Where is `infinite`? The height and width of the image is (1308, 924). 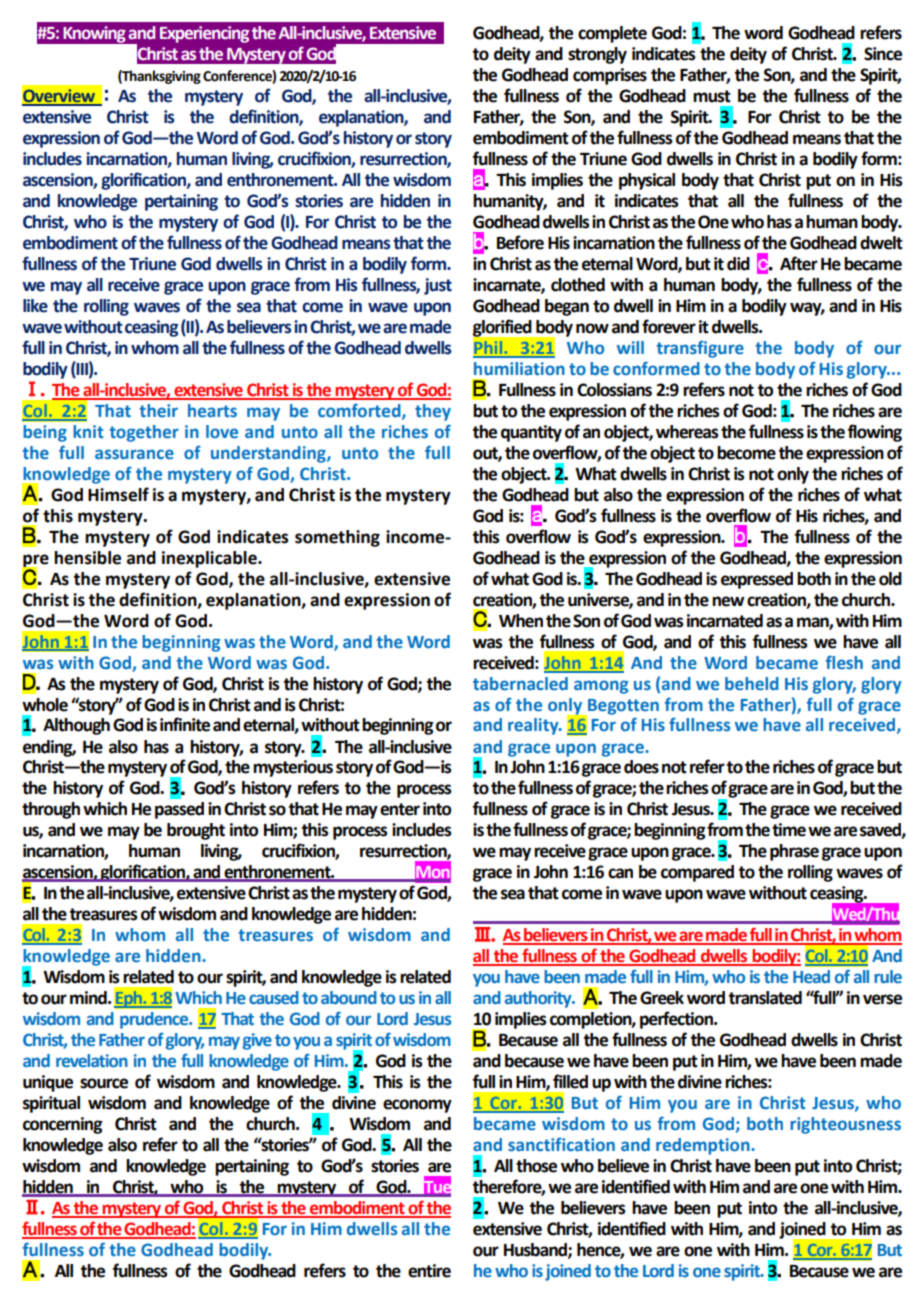 infinite is located at coordinates (185, 724).
